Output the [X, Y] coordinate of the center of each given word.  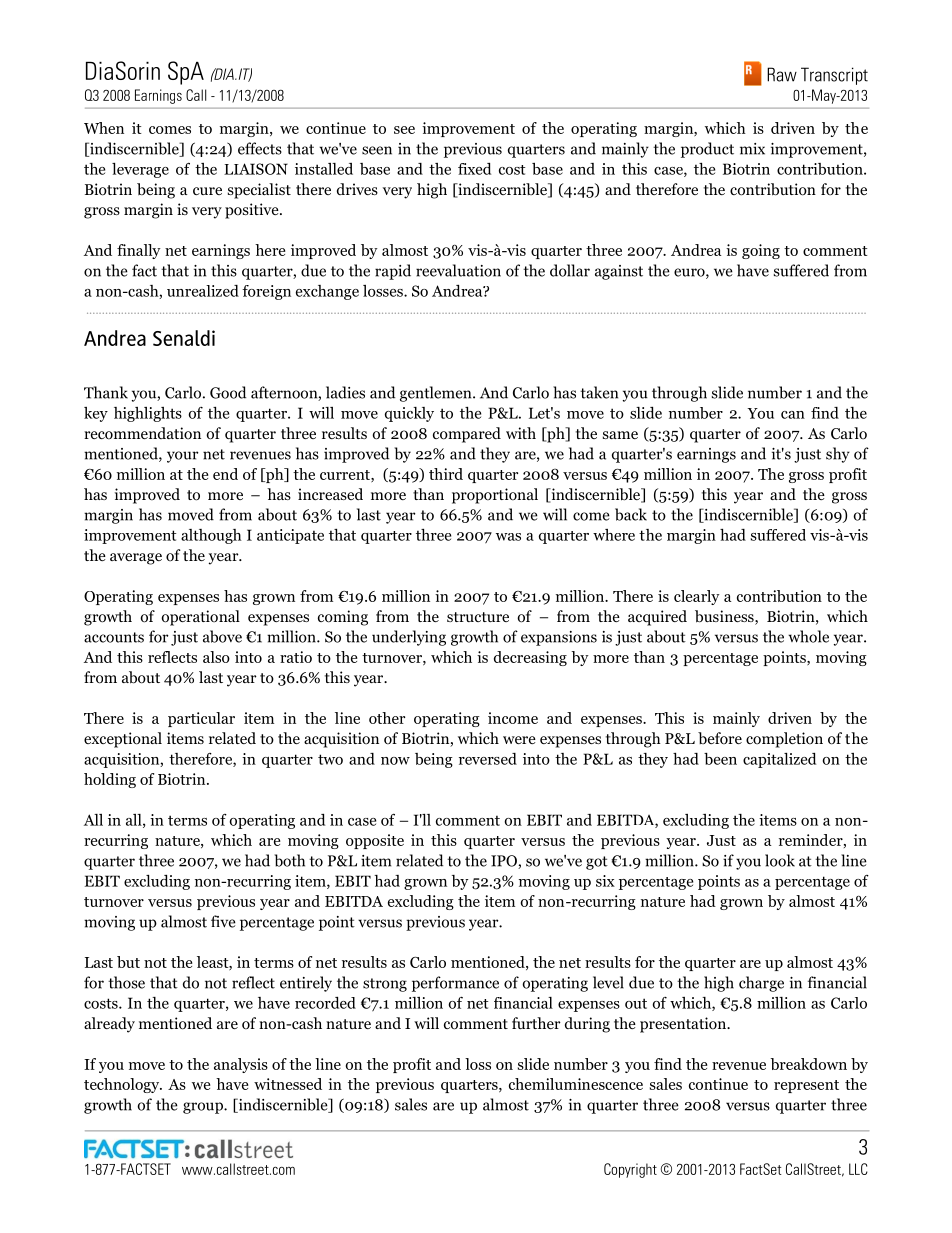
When [104, 128]
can [793, 415]
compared [467, 435]
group [204, 1108]
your [182, 457]
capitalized [779, 760]
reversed [488, 759]
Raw [782, 74]
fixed [474, 169]
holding [110, 780]
